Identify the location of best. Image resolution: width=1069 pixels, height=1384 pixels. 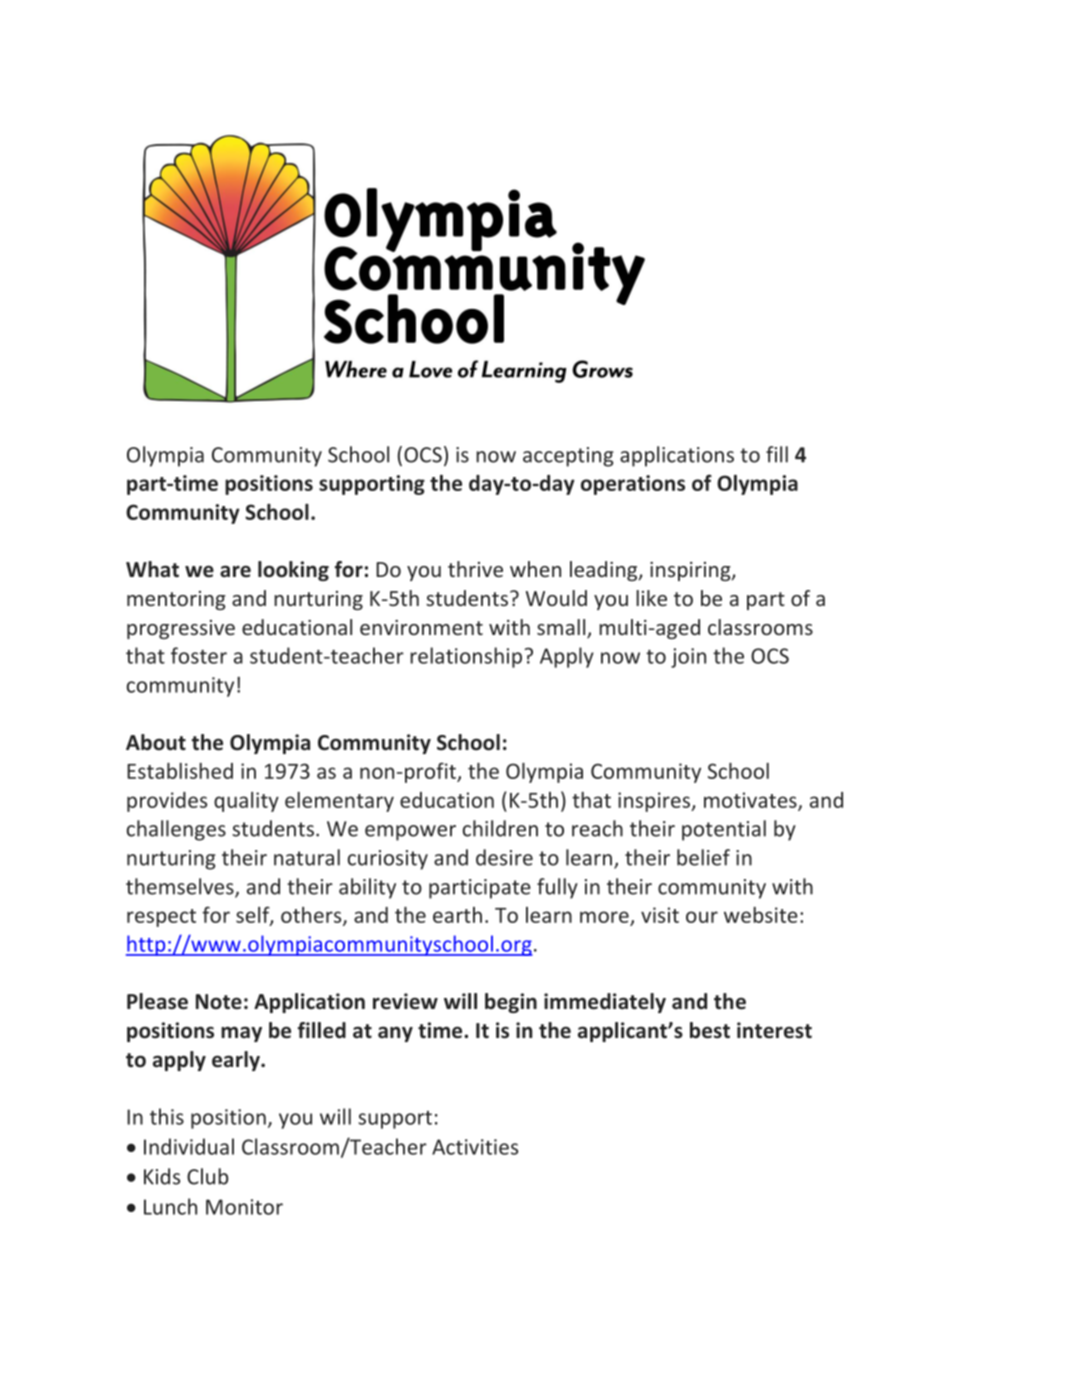
(710, 1030).
